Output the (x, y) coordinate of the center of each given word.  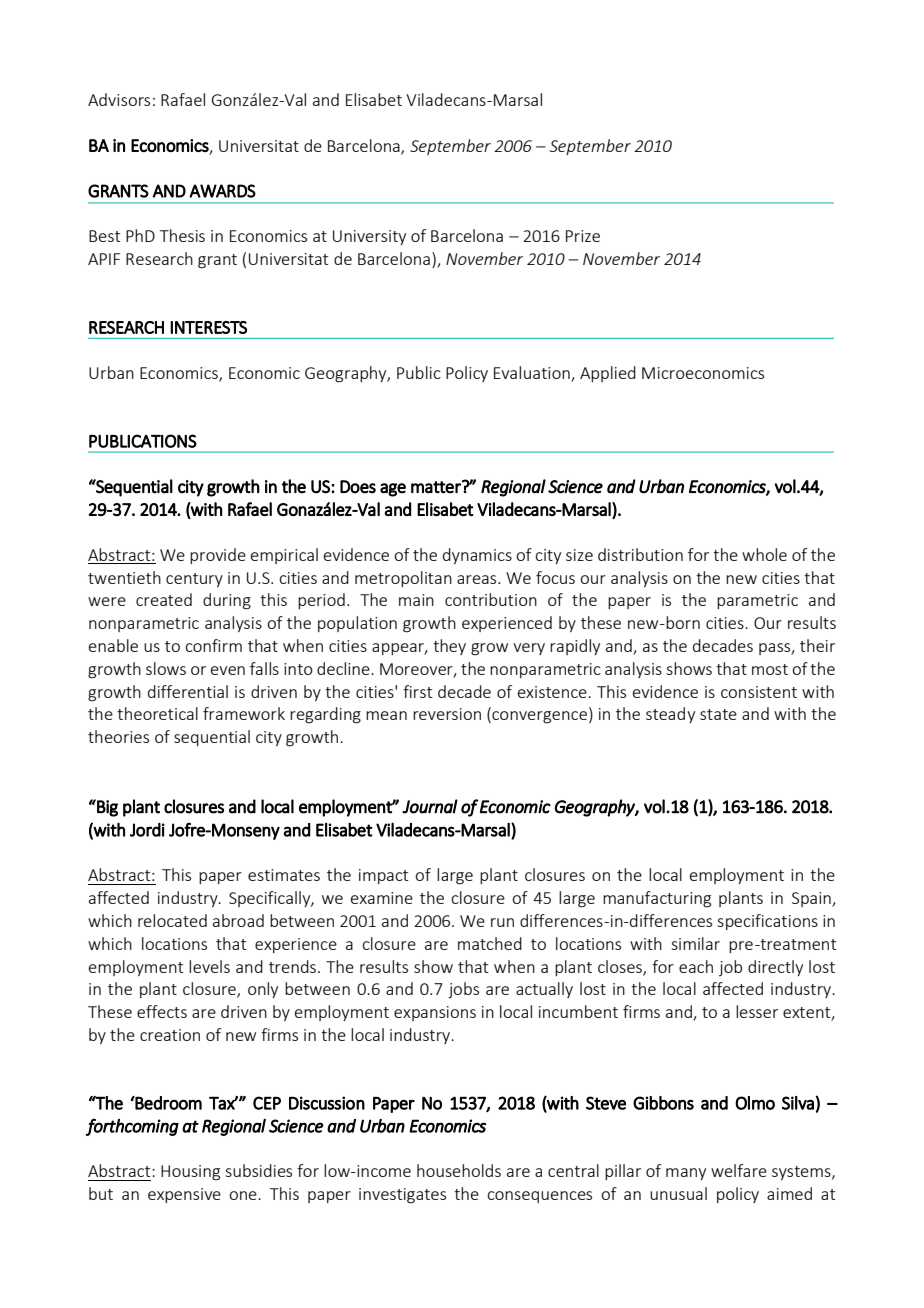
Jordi (147, 830)
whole (764, 554)
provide (218, 556)
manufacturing (657, 899)
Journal (430, 806)
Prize (583, 236)
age (393, 490)
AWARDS (222, 191)
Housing (190, 1173)
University (369, 237)
